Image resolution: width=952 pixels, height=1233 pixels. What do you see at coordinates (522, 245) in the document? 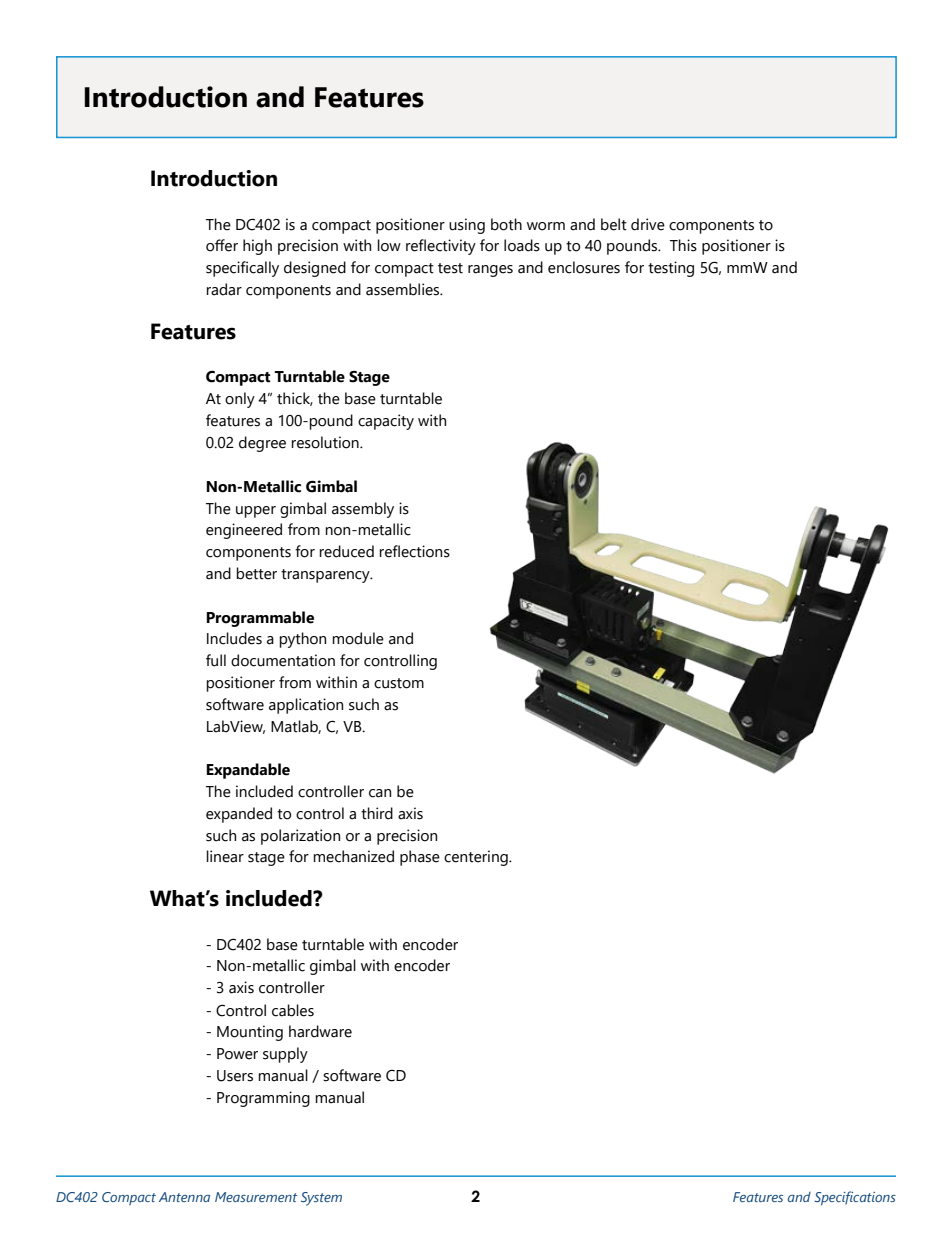
I see `loads` at bounding box center [522, 245].
